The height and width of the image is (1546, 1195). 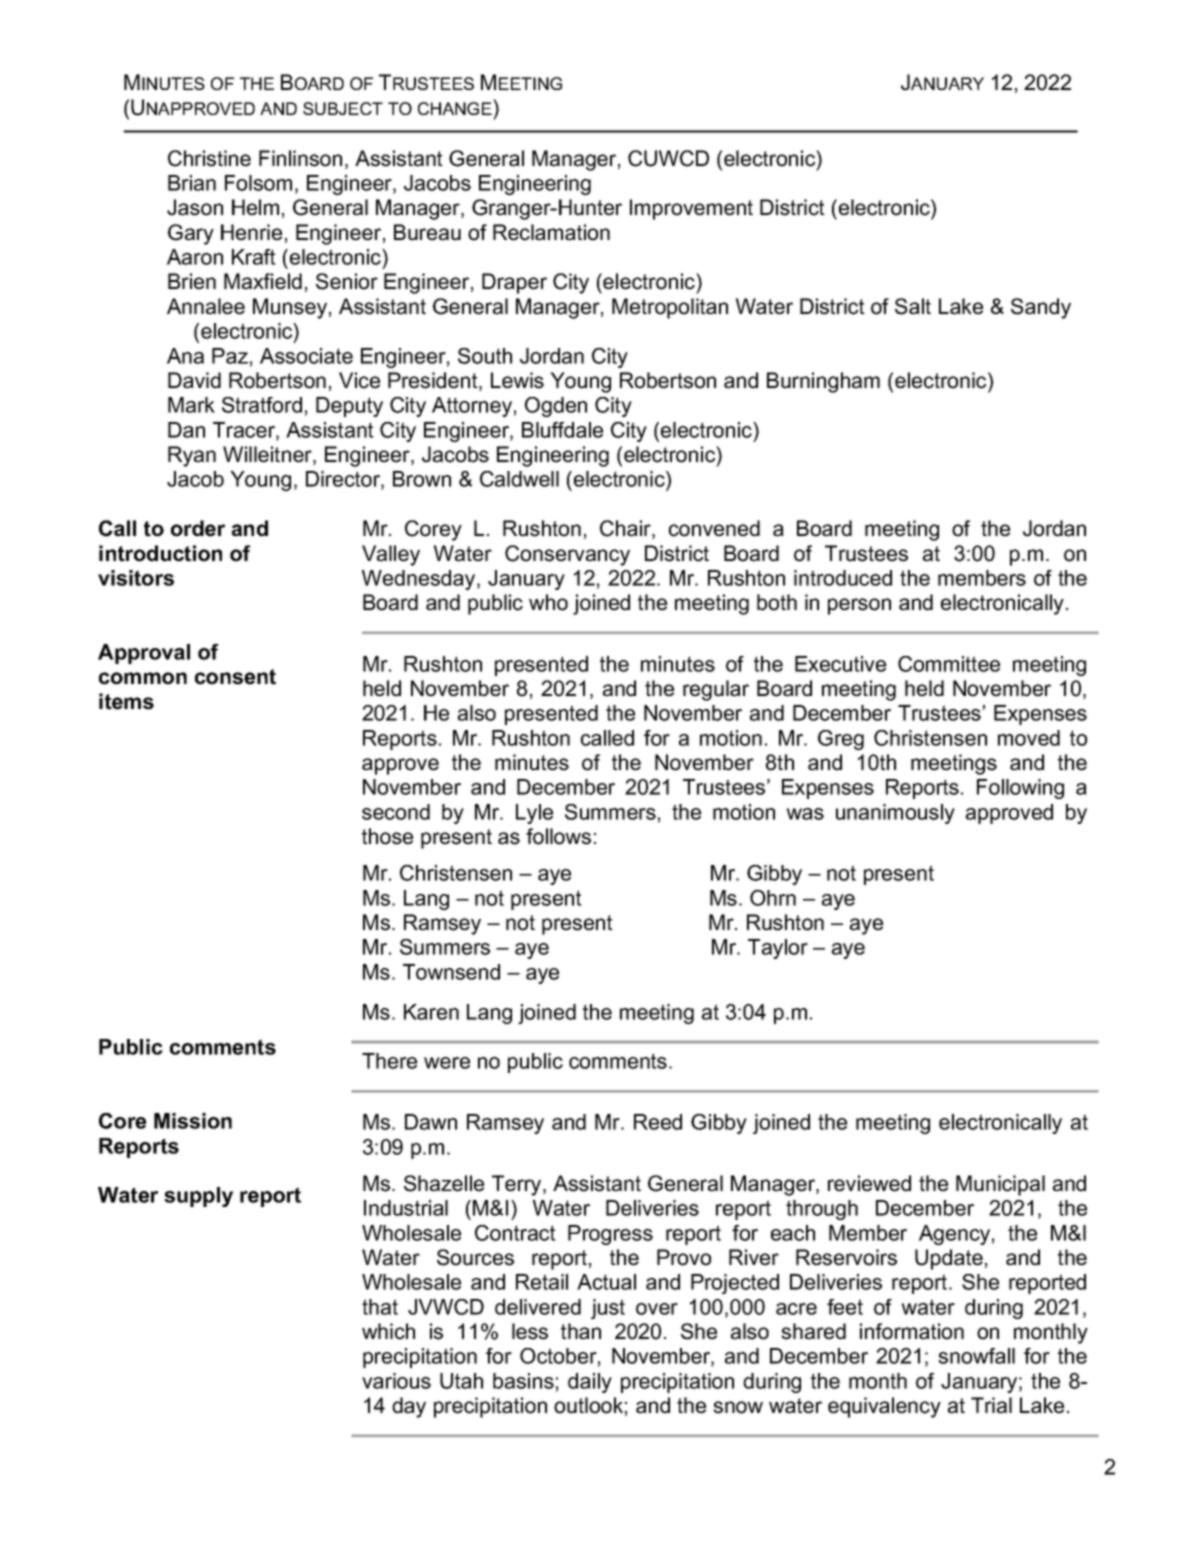 What do you see at coordinates (590, 1383) in the image?
I see `daily` at bounding box center [590, 1383].
